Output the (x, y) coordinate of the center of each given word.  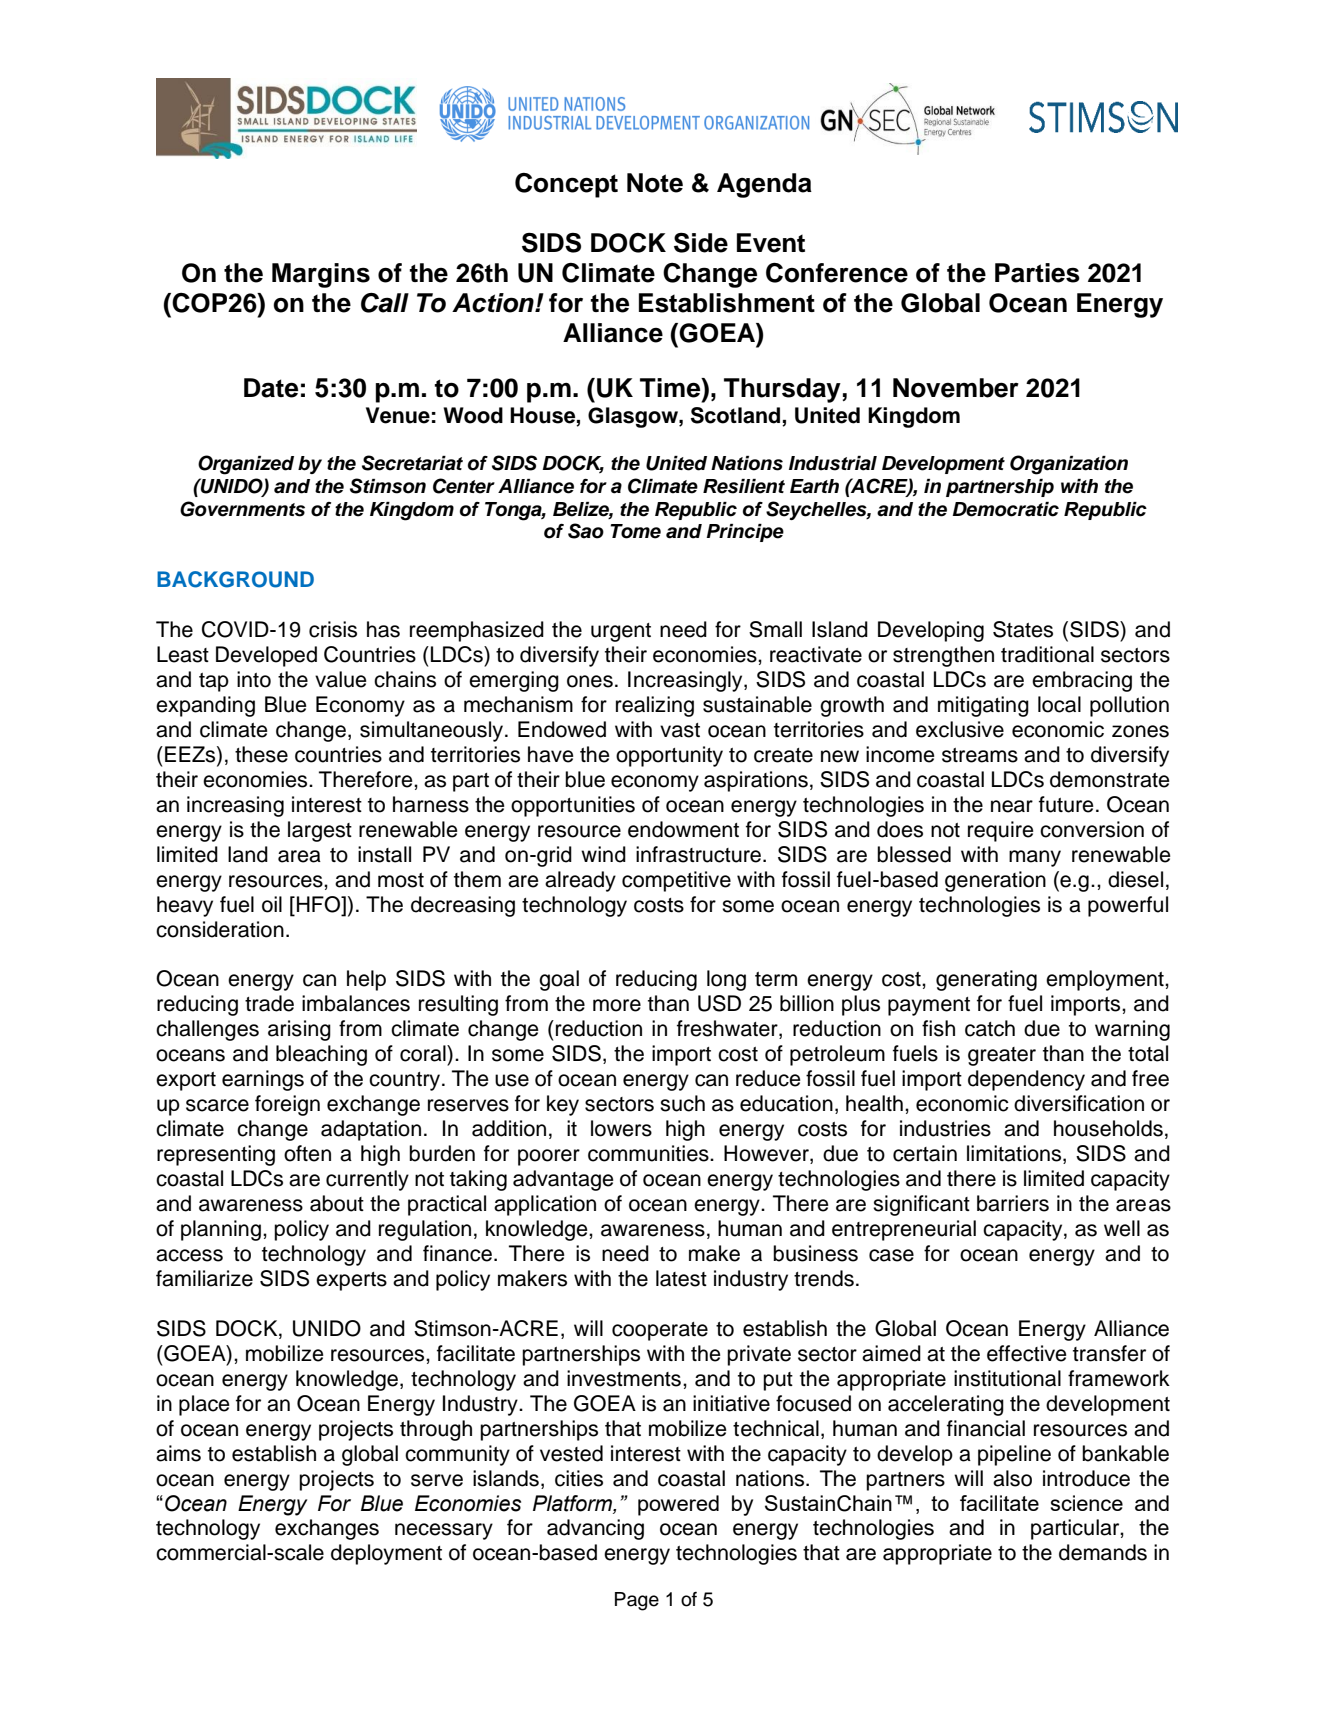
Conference (837, 273)
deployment (386, 1554)
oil (272, 904)
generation (995, 881)
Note (655, 183)
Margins (321, 275)
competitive (676, 881)
